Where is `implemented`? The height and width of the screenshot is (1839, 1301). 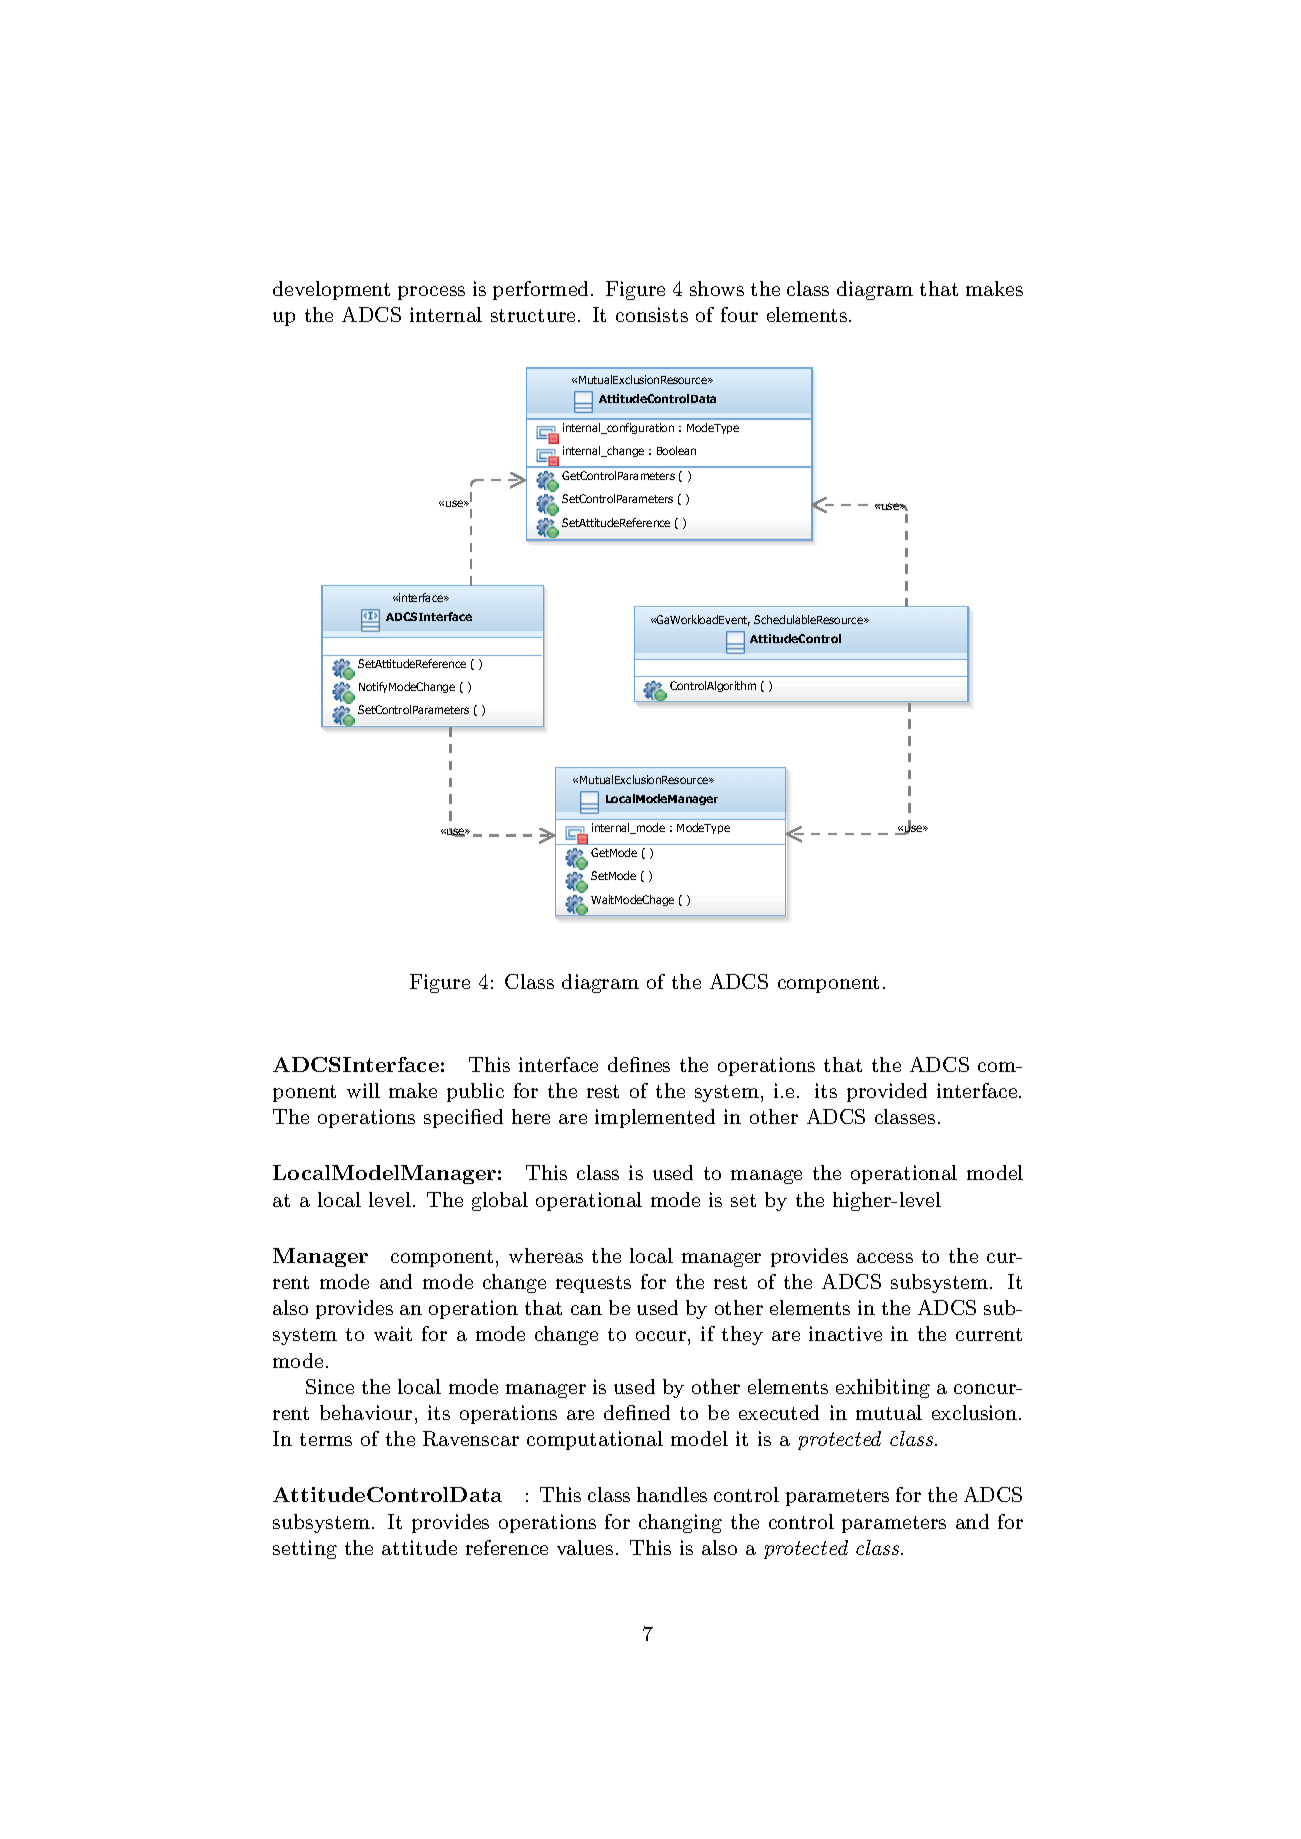
implemented is located at coordinates (655, 1118).
